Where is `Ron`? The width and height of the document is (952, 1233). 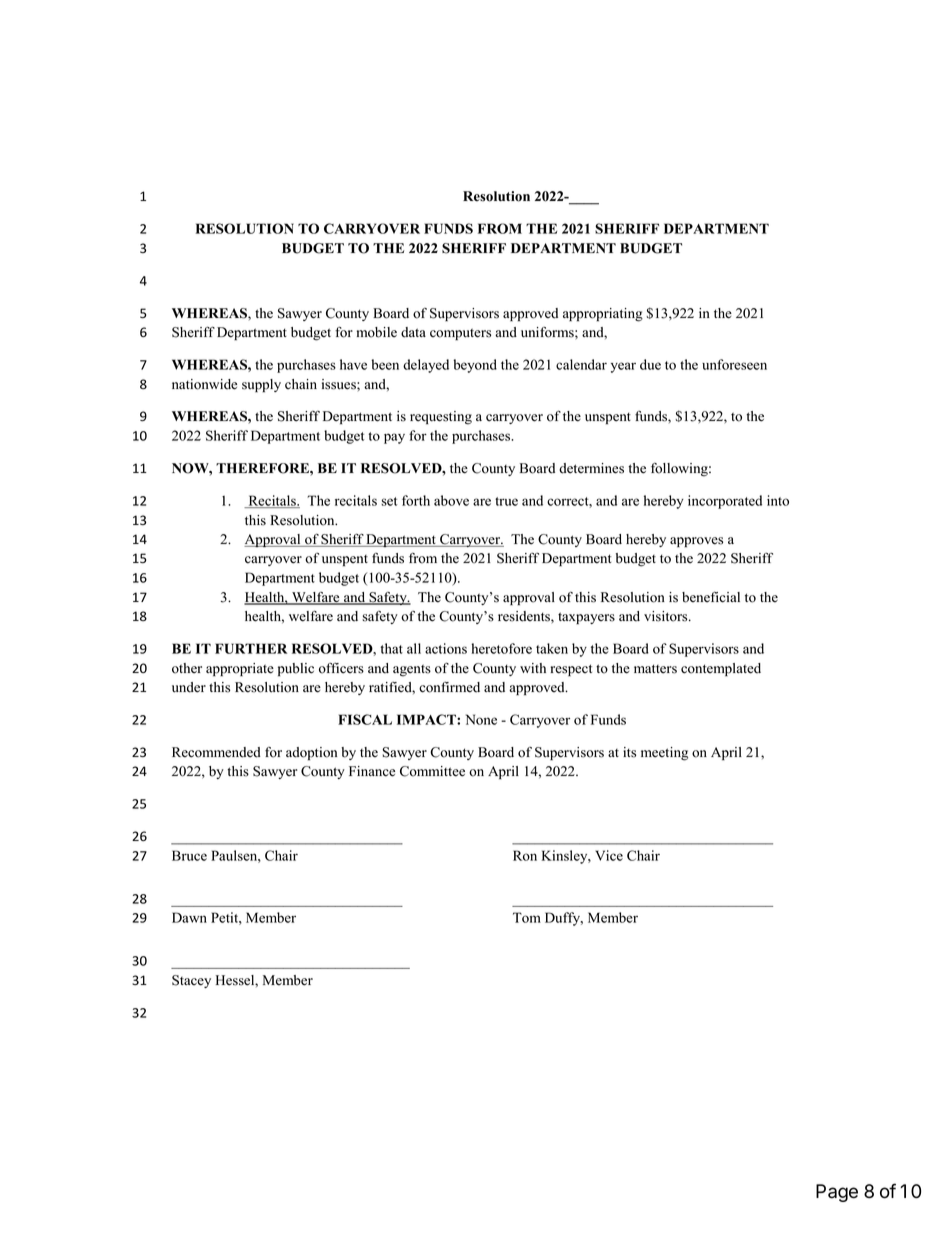
Ron is located at coordinates (525, 855).
